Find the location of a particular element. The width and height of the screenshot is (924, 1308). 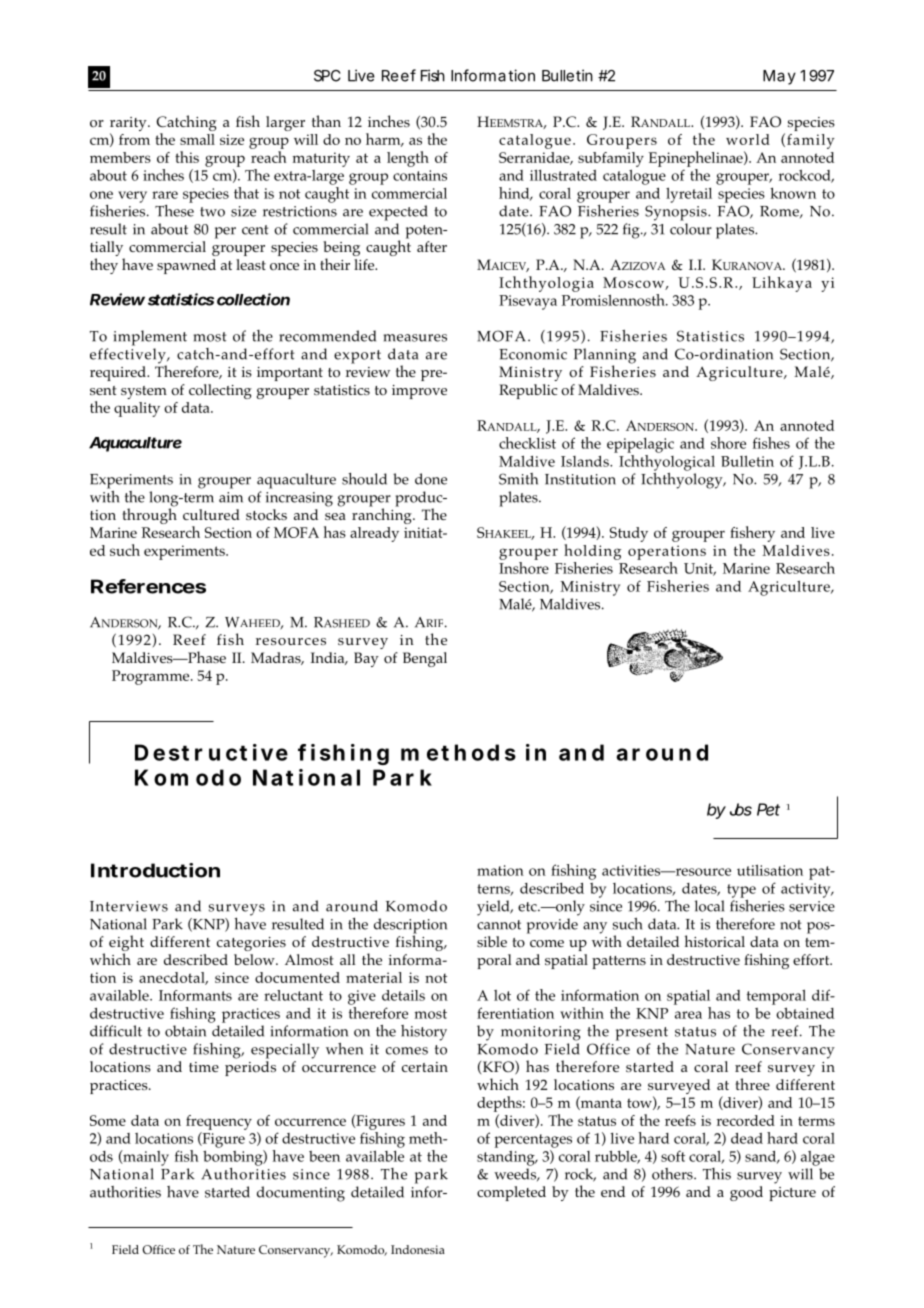

Bengal is located at coordinates (425, 659).
